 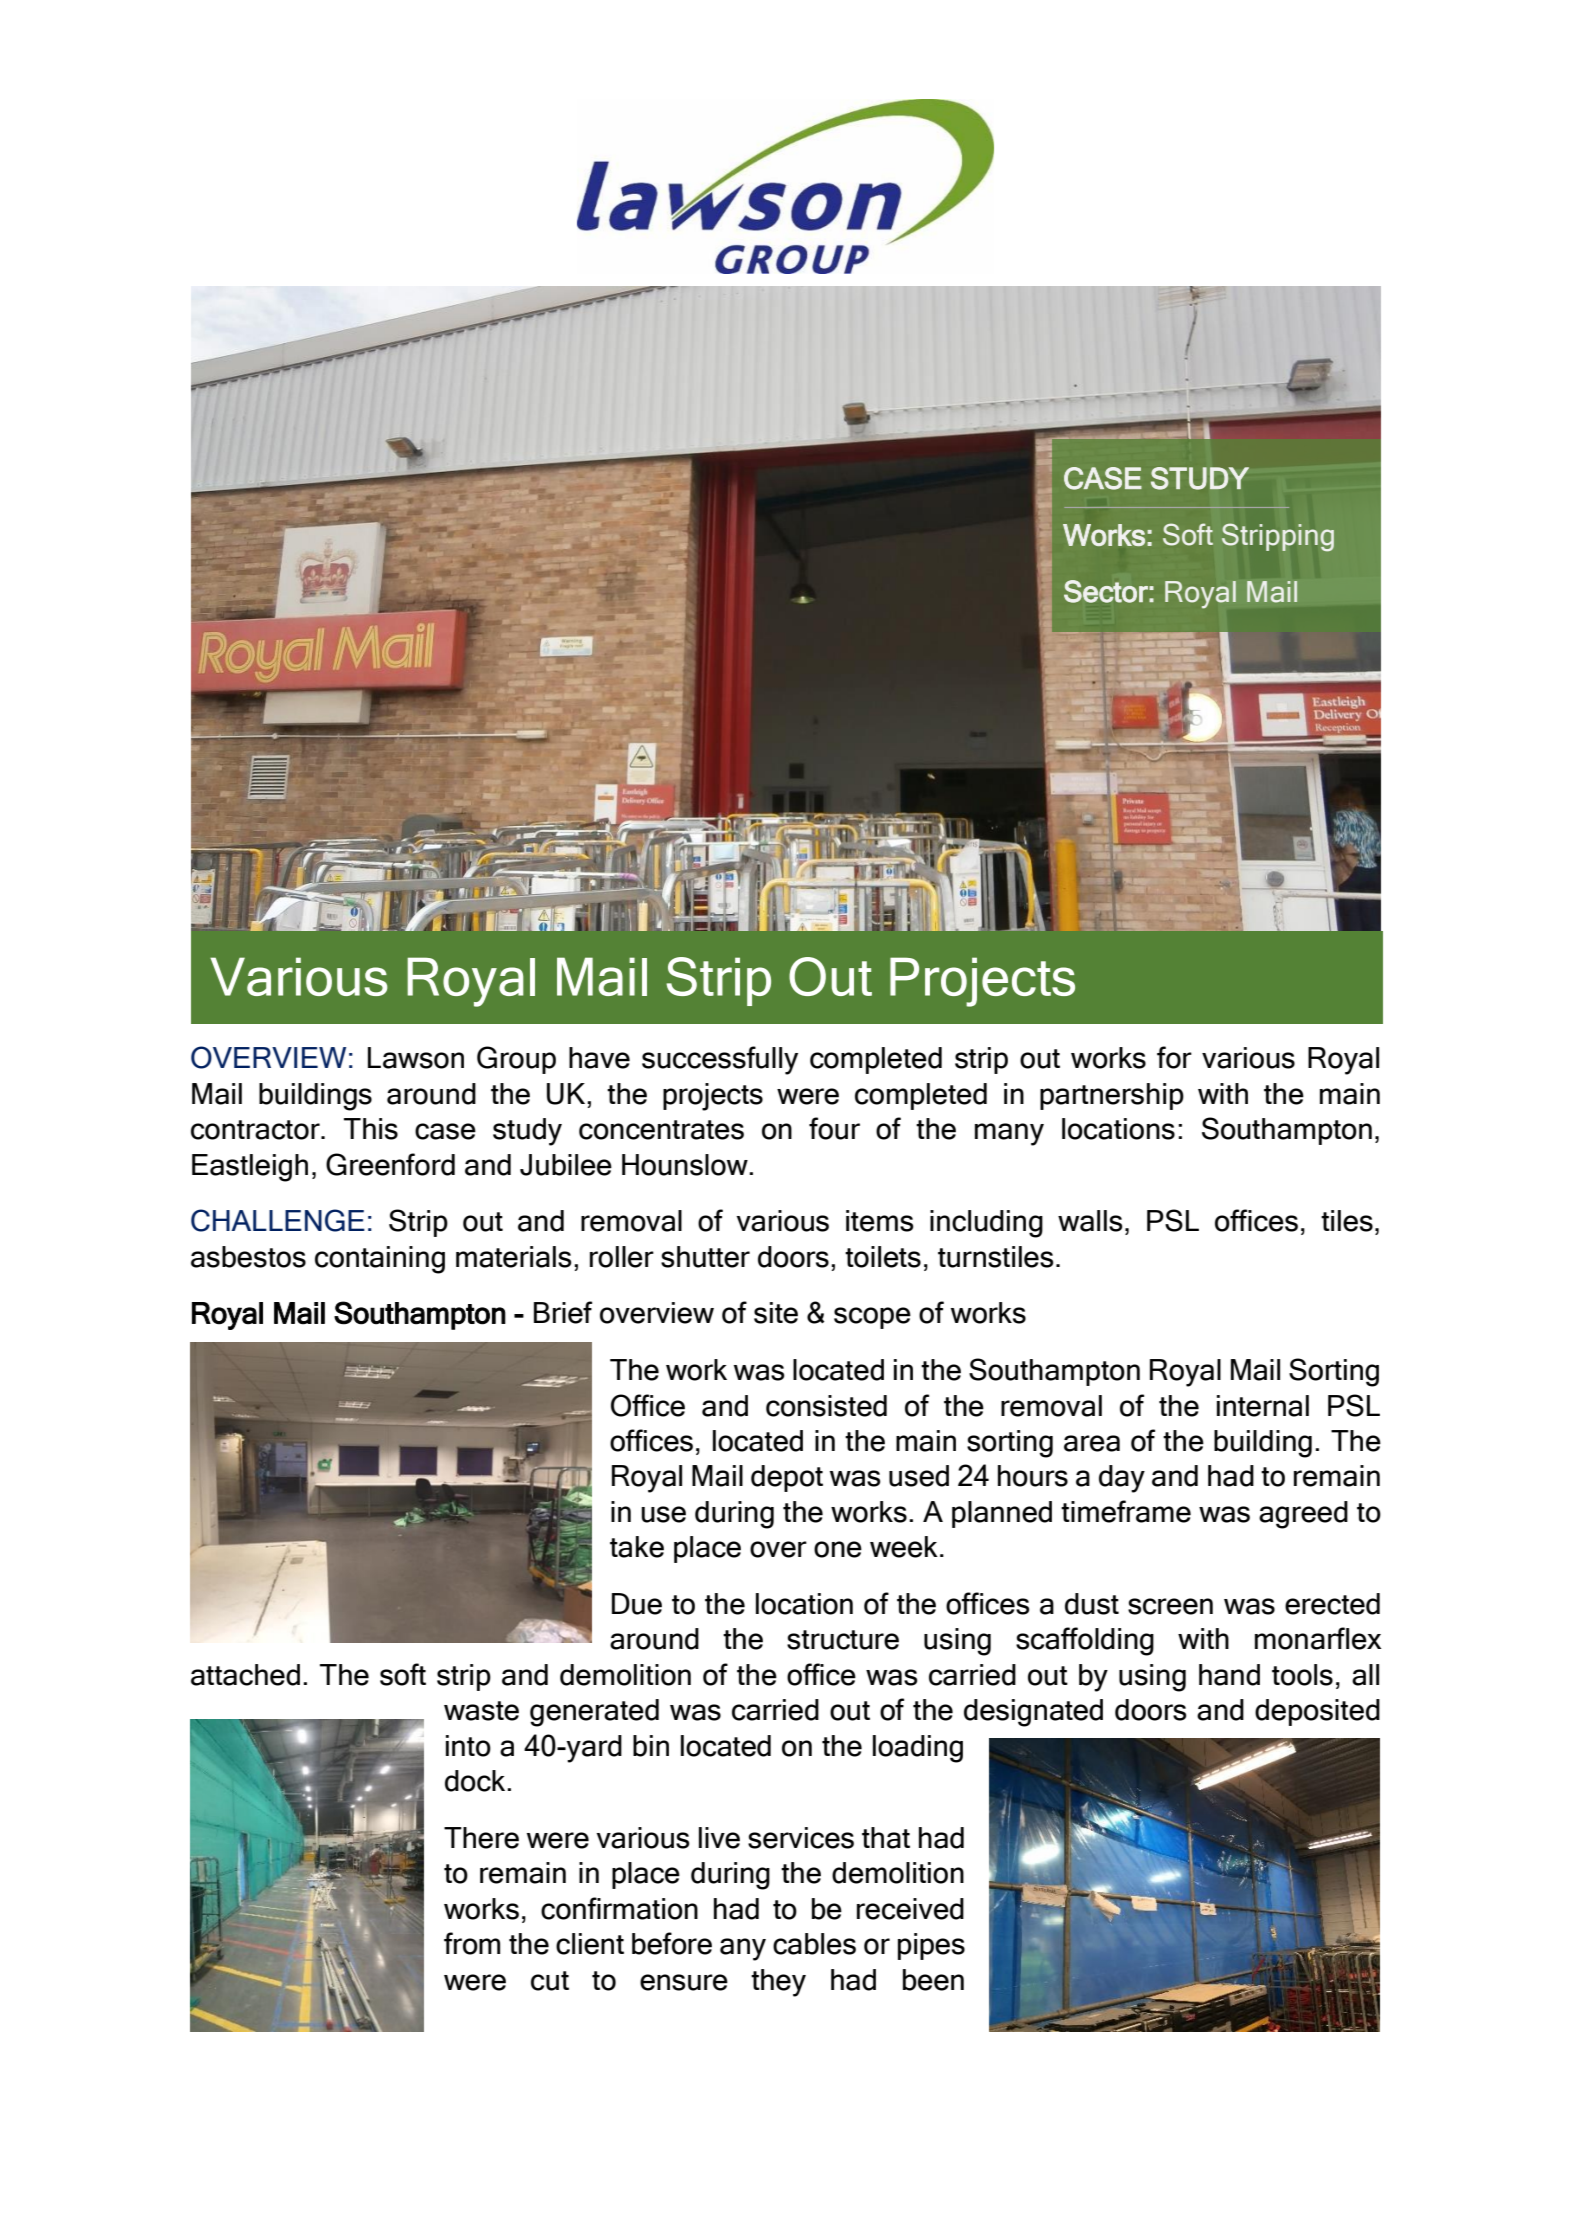 I want to click on successfully, so click(x=720, y=1060).
